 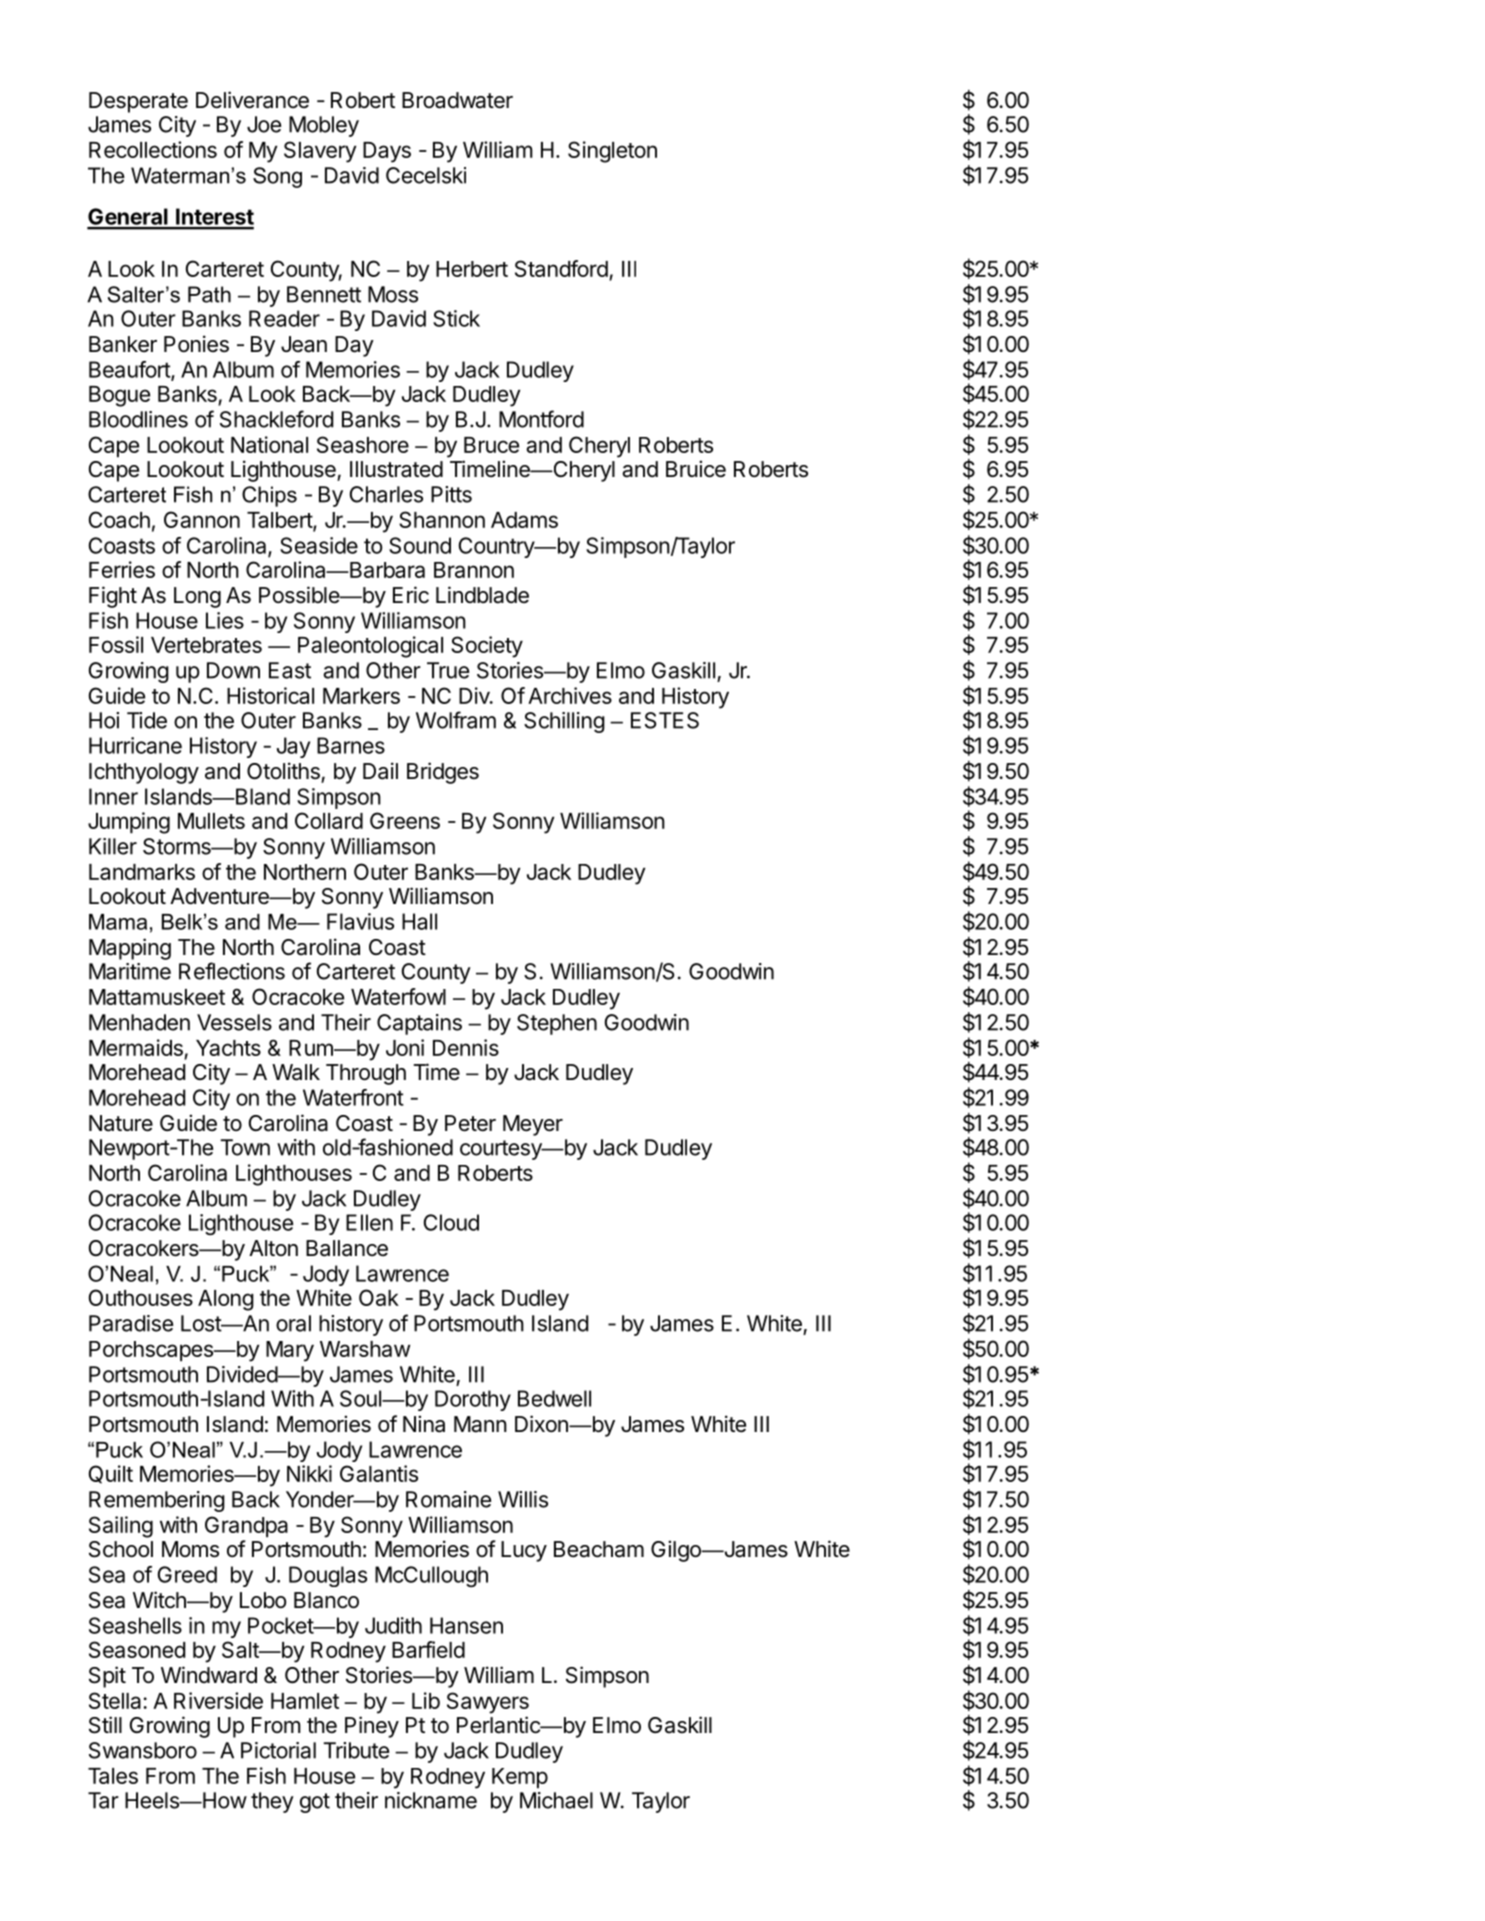 What do you see at coordinates (121, 1123) in the image?
I see `Nature` at bounding box center [121, 1123].
